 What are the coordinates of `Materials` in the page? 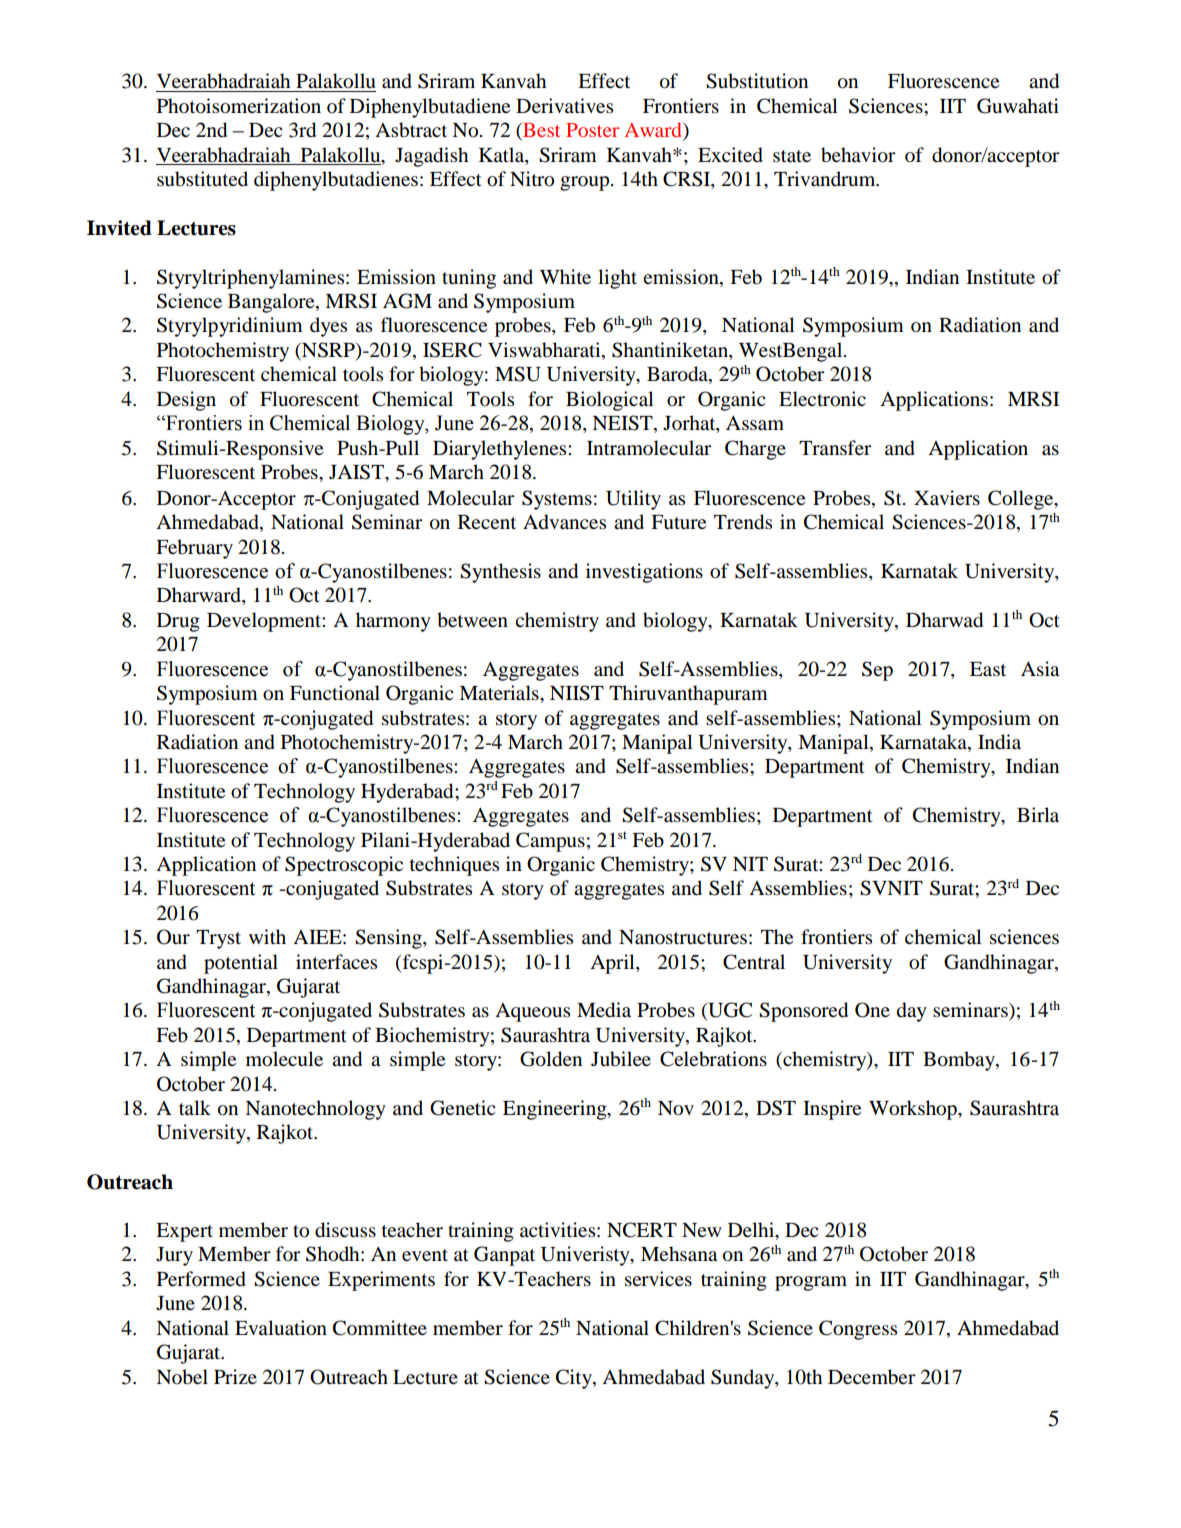 It's located at (500, 693).
